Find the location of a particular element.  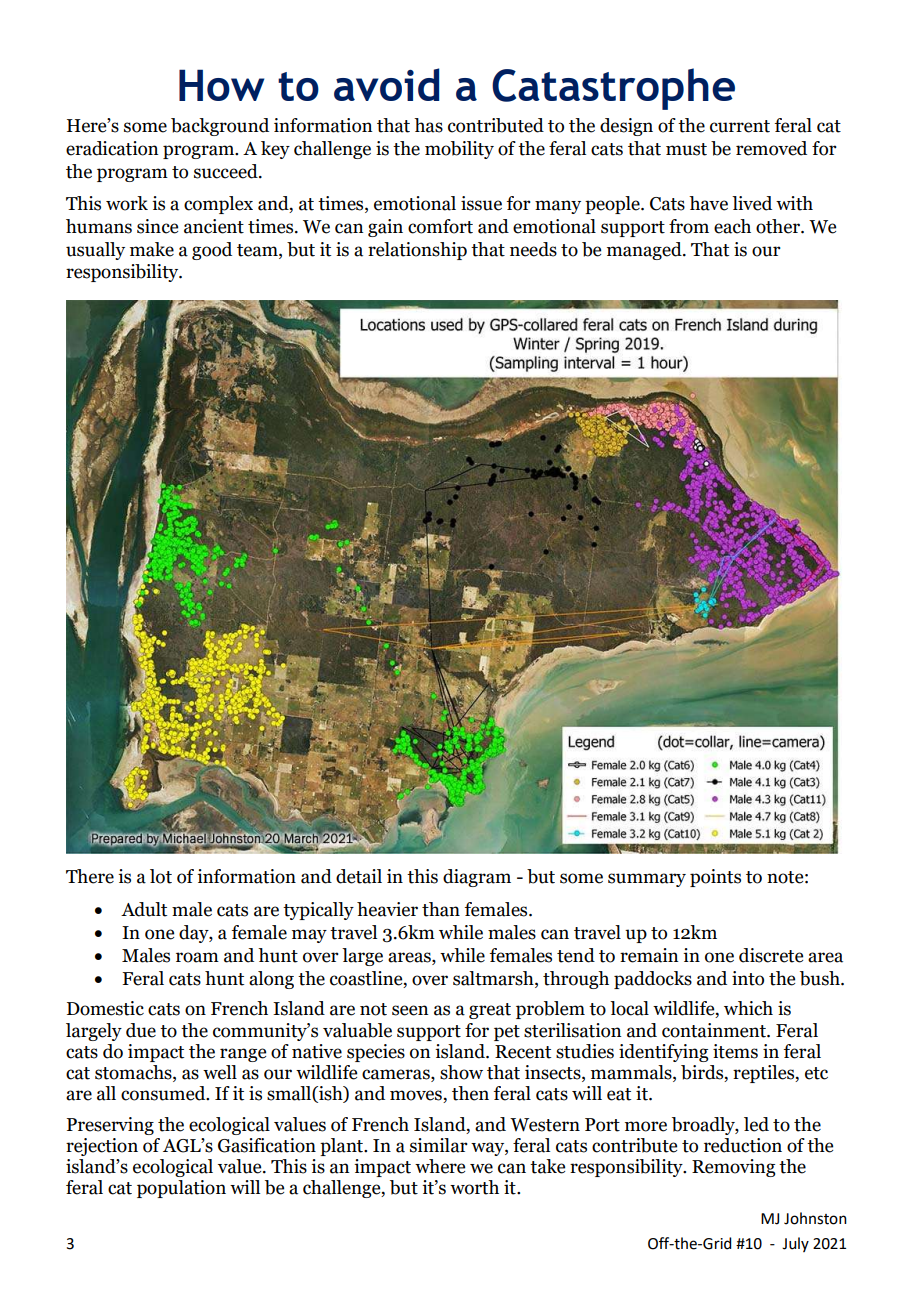

current is located at coordinates (740, 126).
